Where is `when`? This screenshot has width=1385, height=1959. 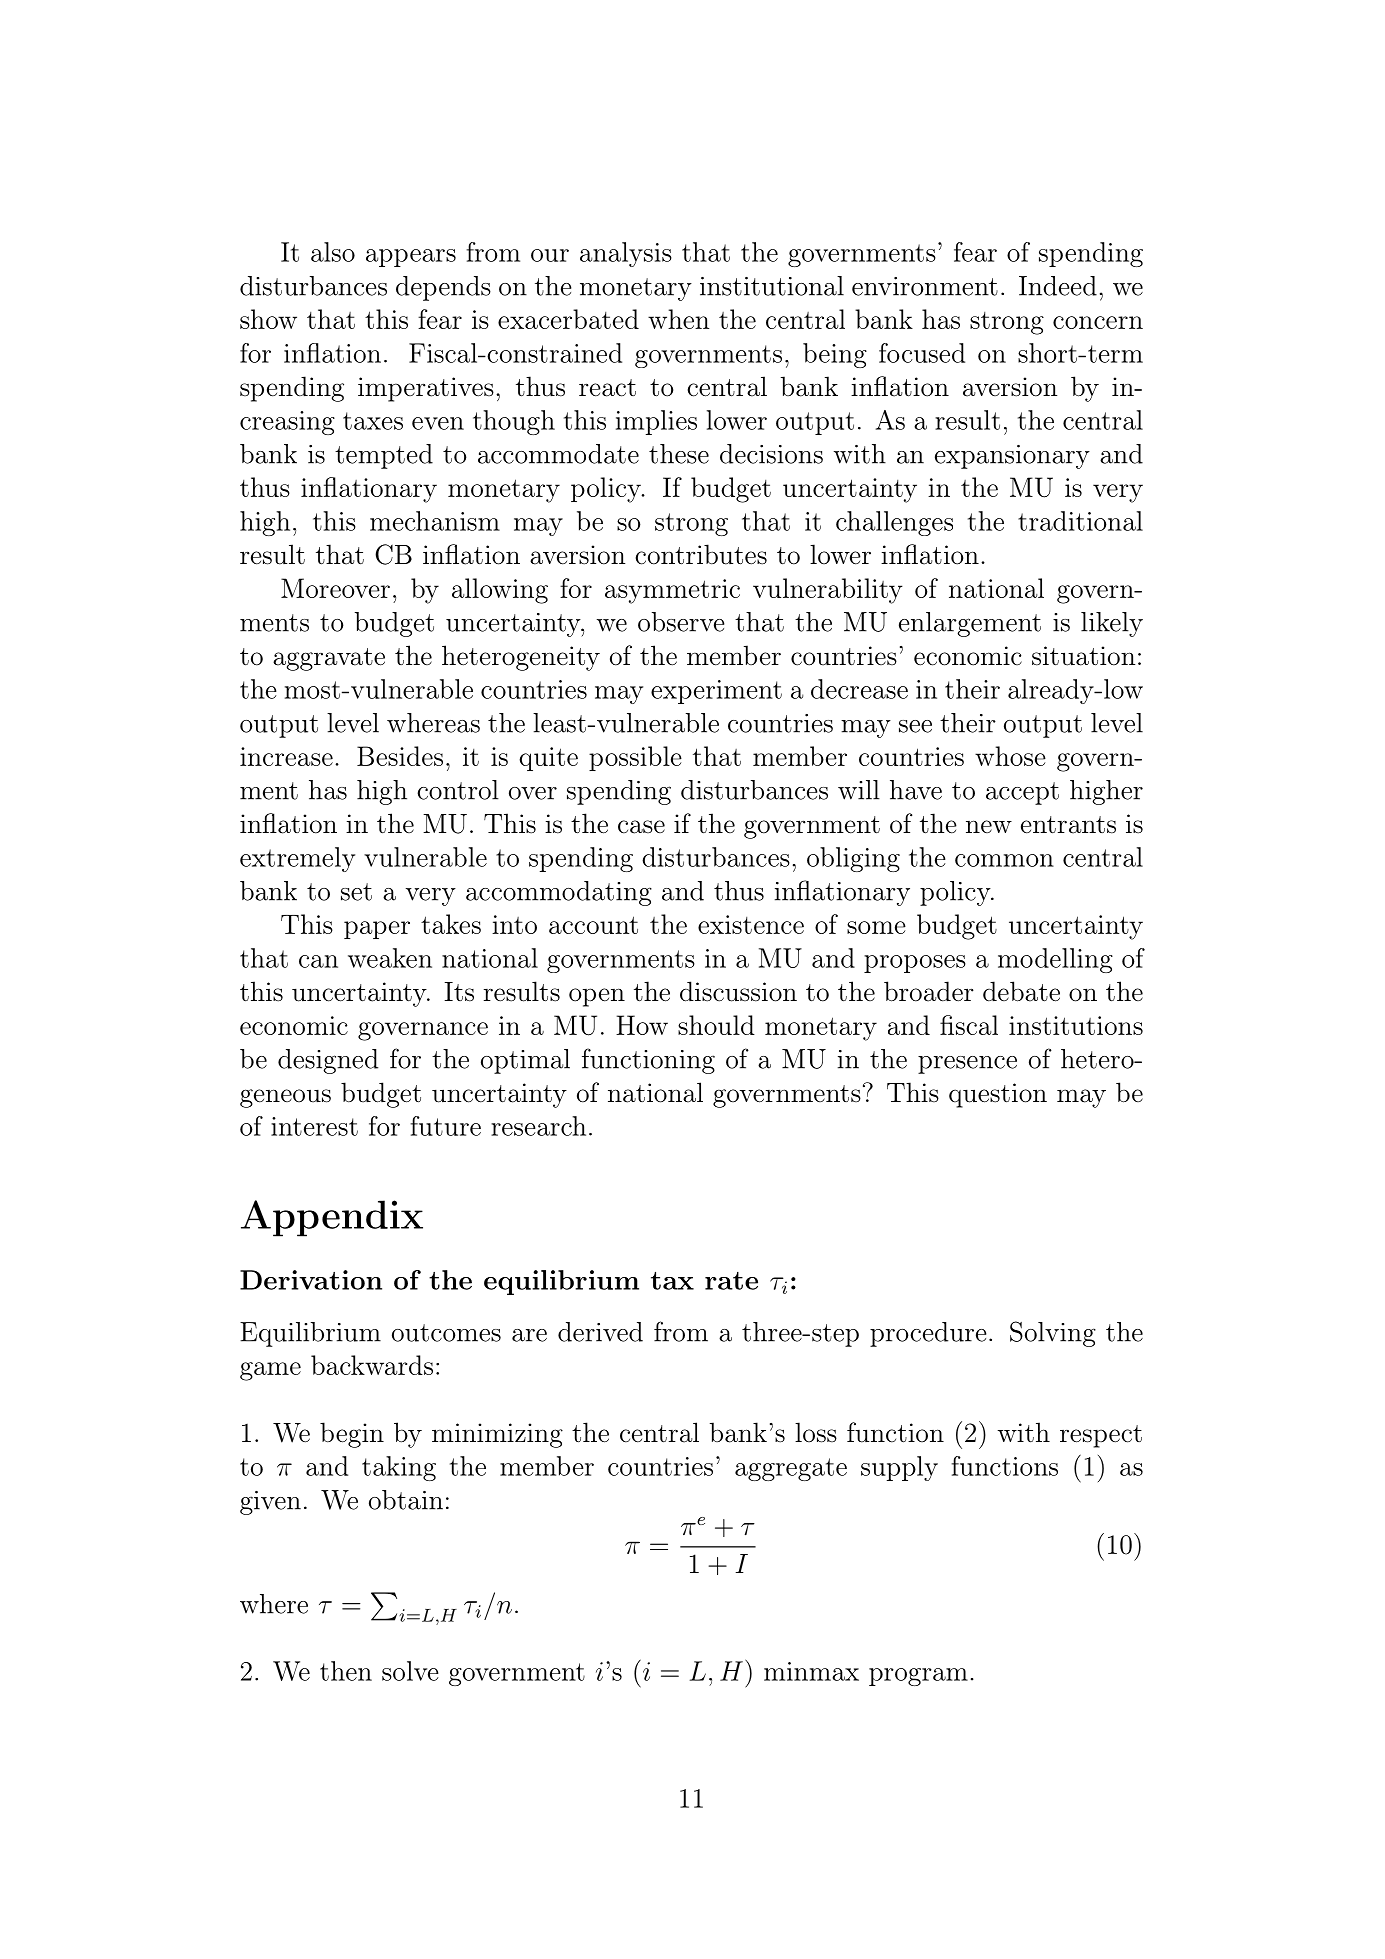 when is located at coordinates (678, 319).
